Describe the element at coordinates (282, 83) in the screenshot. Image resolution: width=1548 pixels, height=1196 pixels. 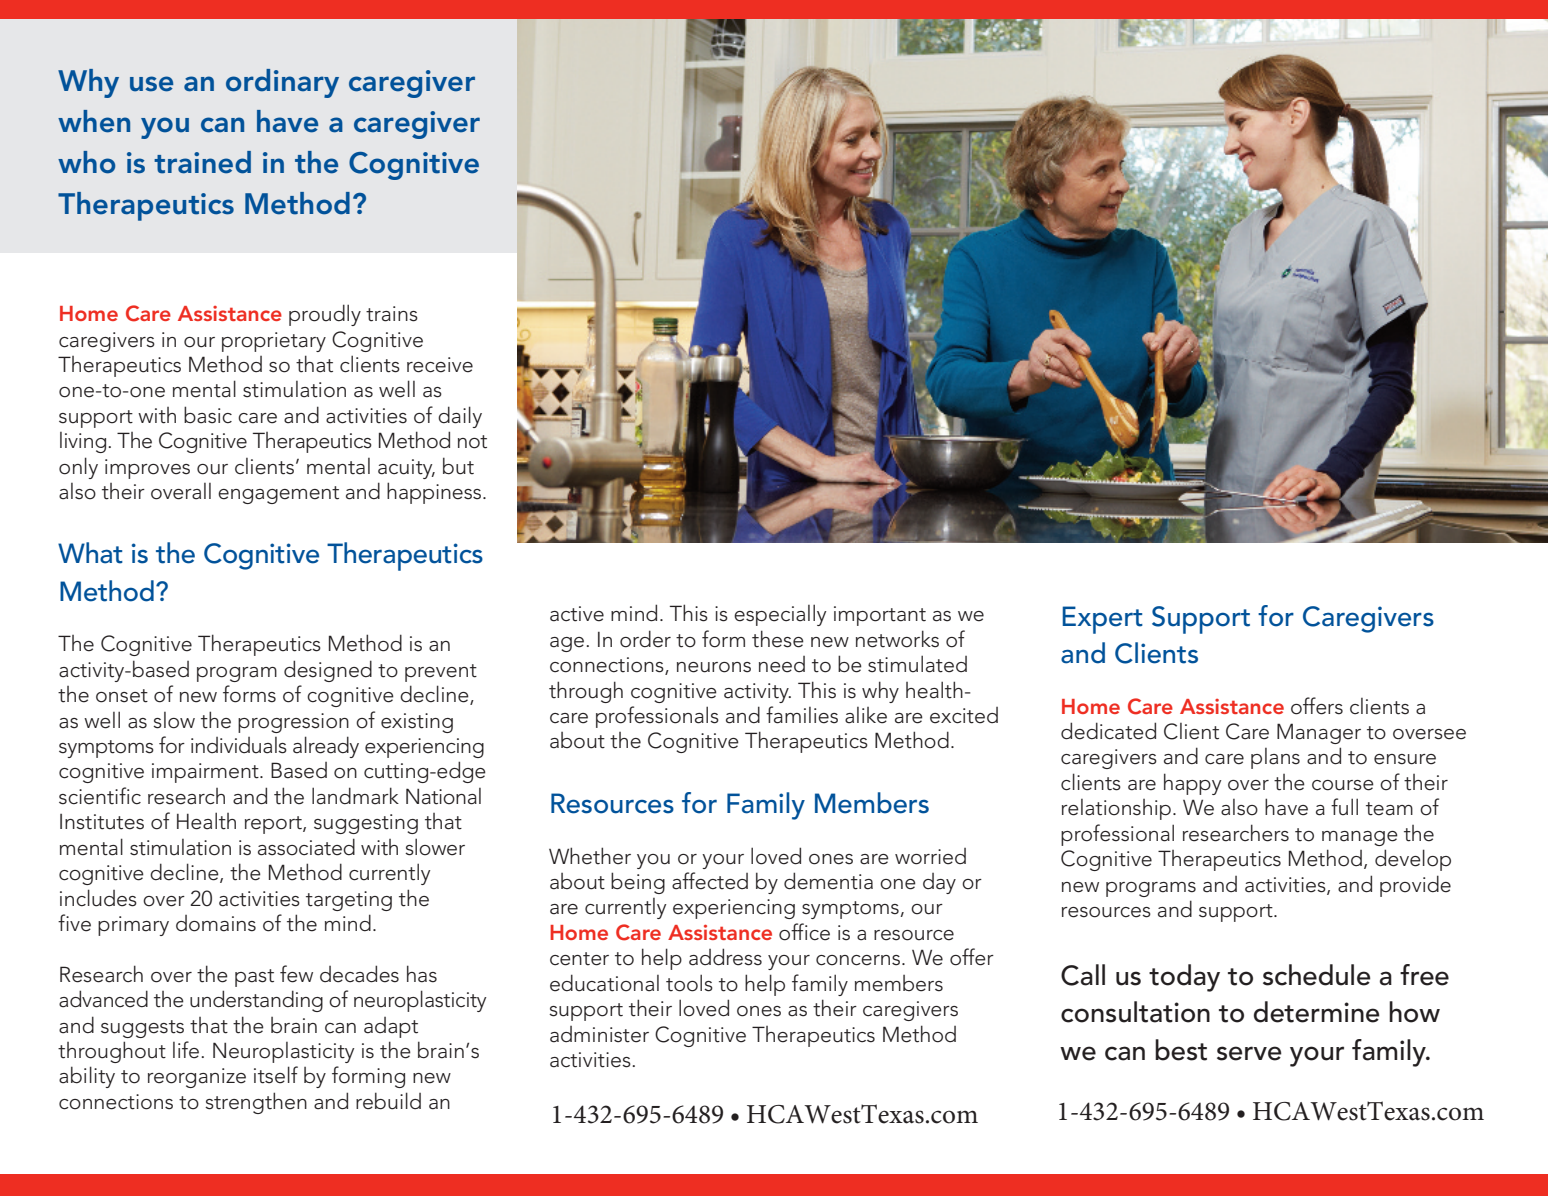
I see `ordinary` at that location.
